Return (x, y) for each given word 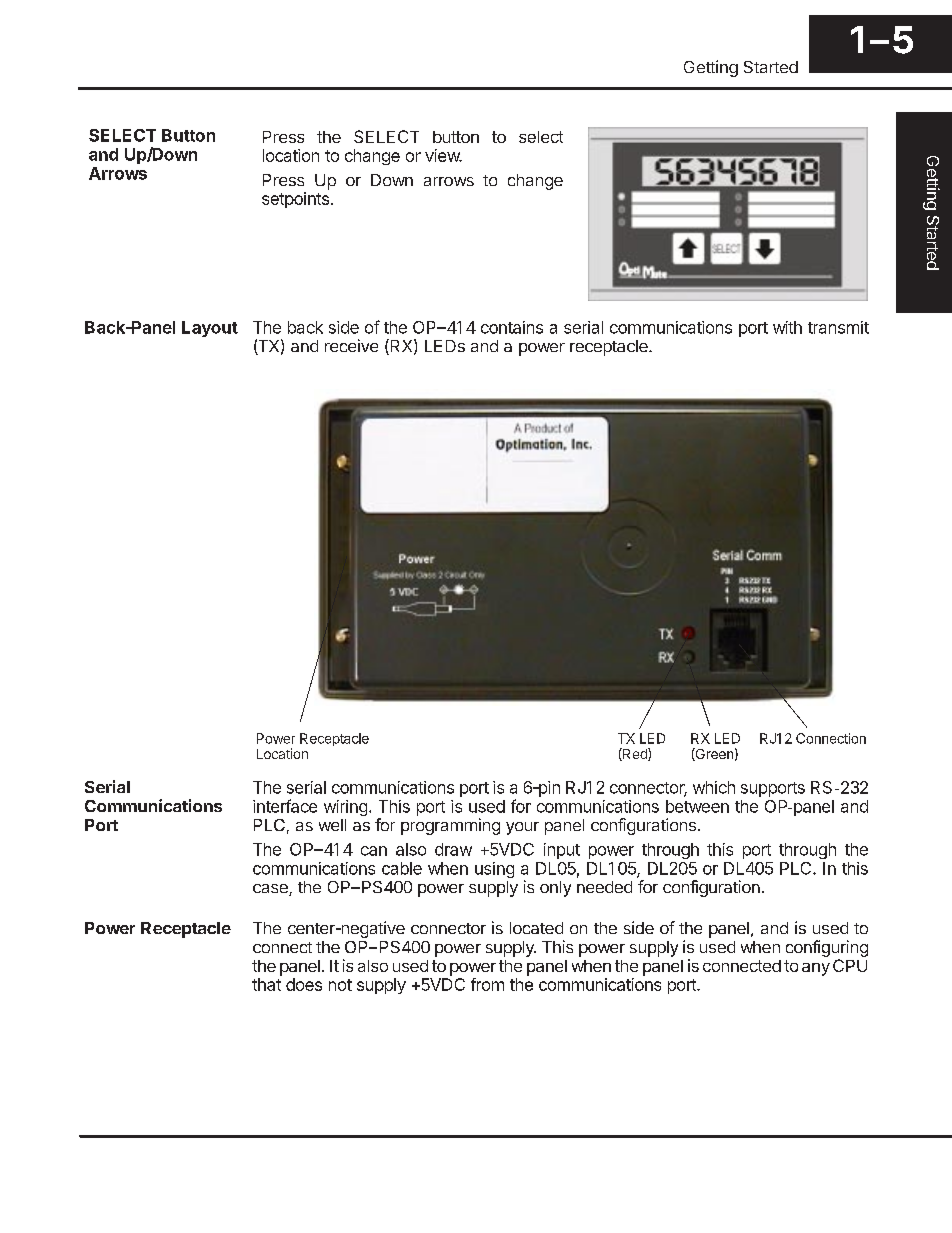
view (443, 155)
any (816, 969)
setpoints (295, 200)
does (304, 984)
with (787, 327)
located (536, 928)
